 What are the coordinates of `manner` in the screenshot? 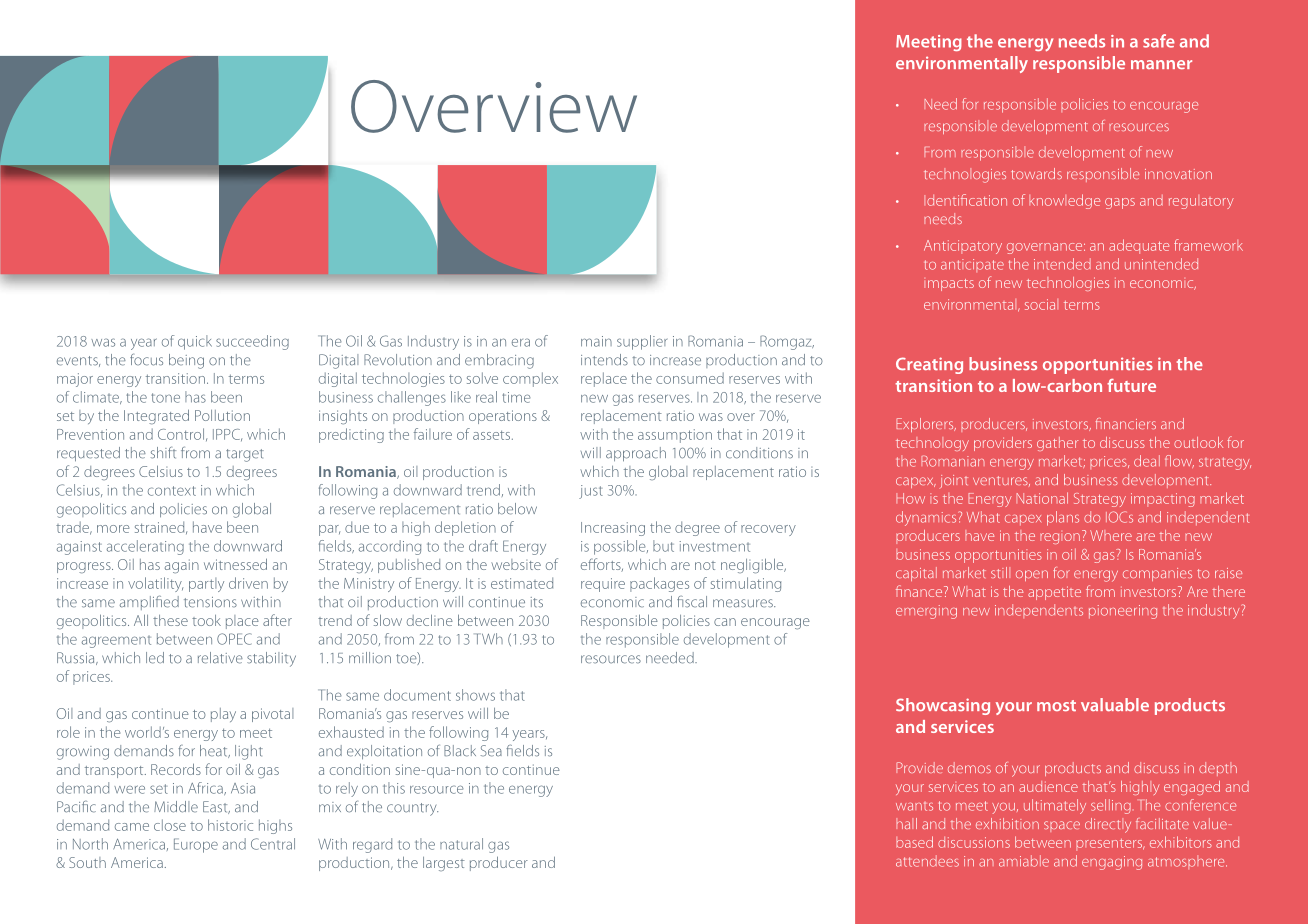 It's located at (1161, 64).
